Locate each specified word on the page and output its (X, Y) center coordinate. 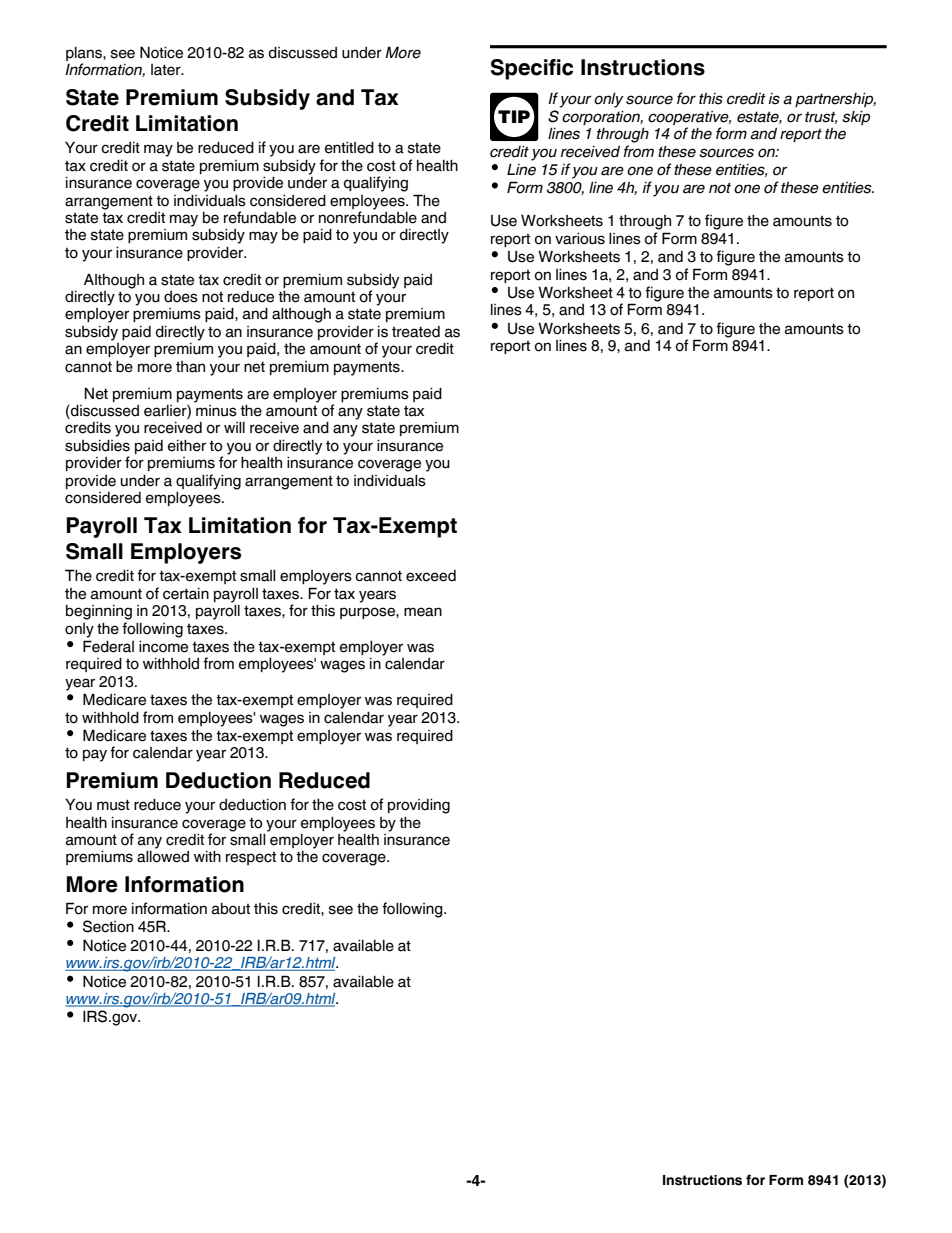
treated (416, 332)
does (181, 297)
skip (856, 118)
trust (821, 117)
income (163, 647)
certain (186, 594)
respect (251, 858)
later (167, 70)
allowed (163, 857)
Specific (532, 69)
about (231, 909)
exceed (431, 576)
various (580, 239)
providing (419, 806)
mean (423, 612)
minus (215, 409)
